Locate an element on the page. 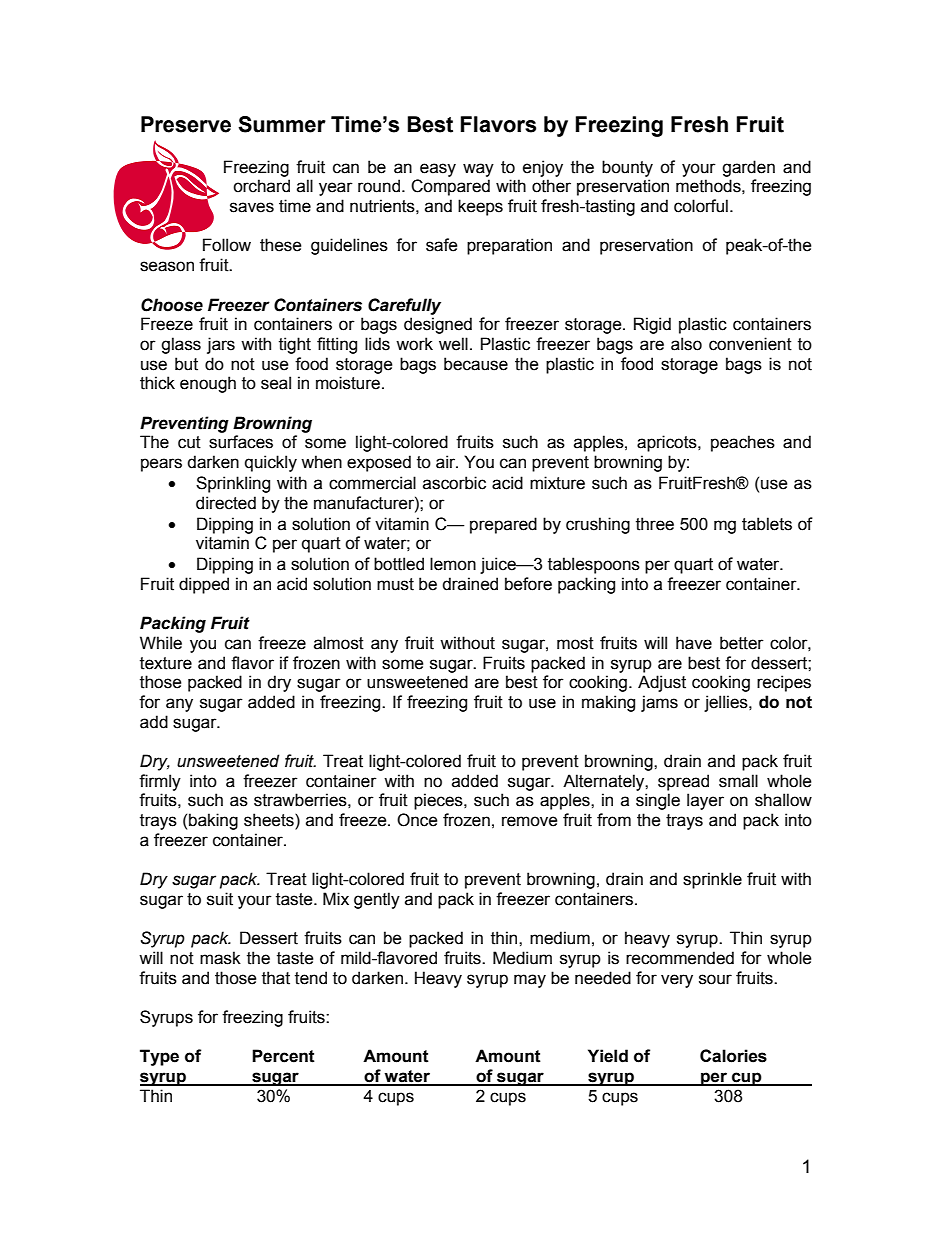 This page has height=1233, width=952. orchard is located at coordinates (261, 186).
